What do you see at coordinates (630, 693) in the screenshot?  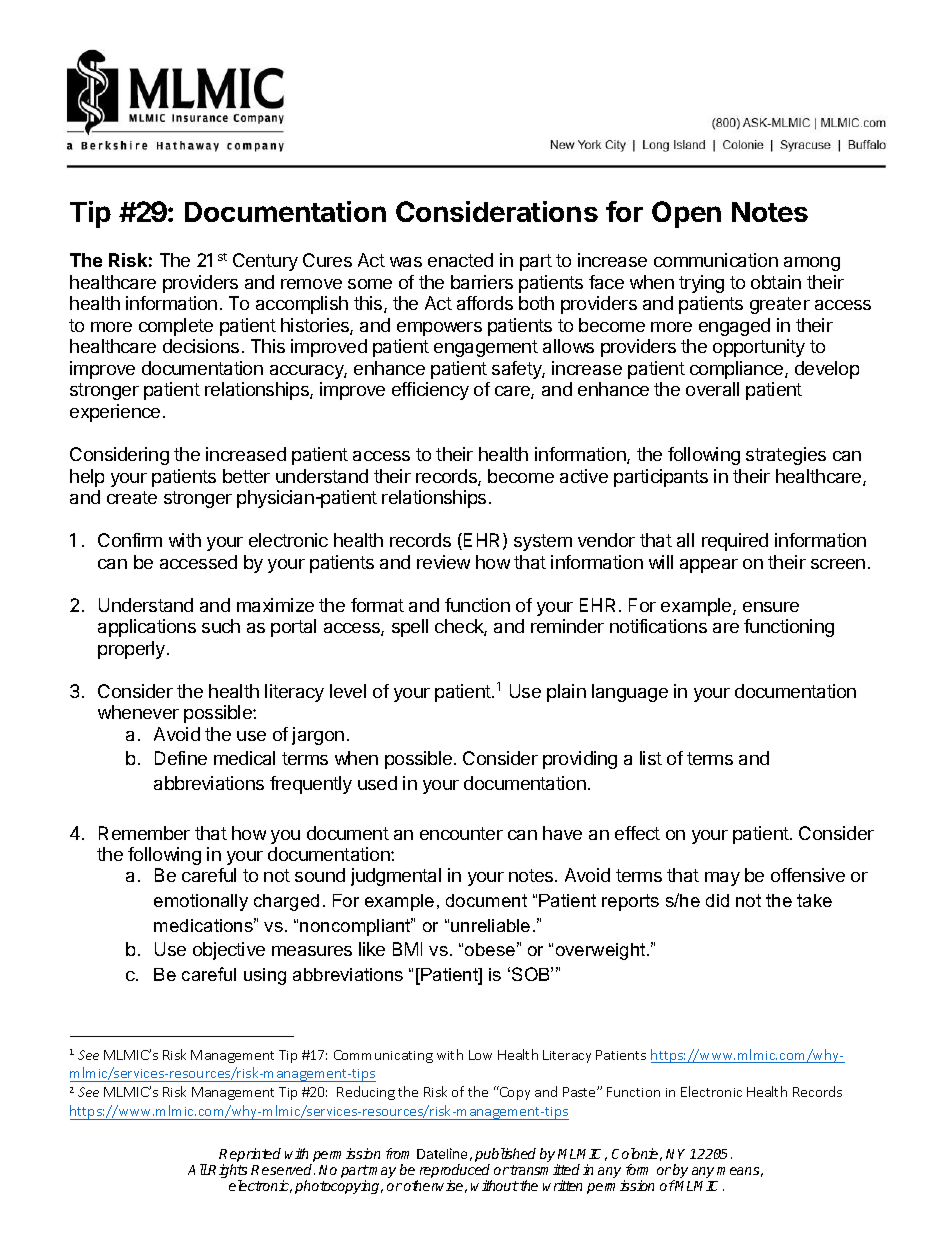 I see `language` at bounding box center [630, 693].
